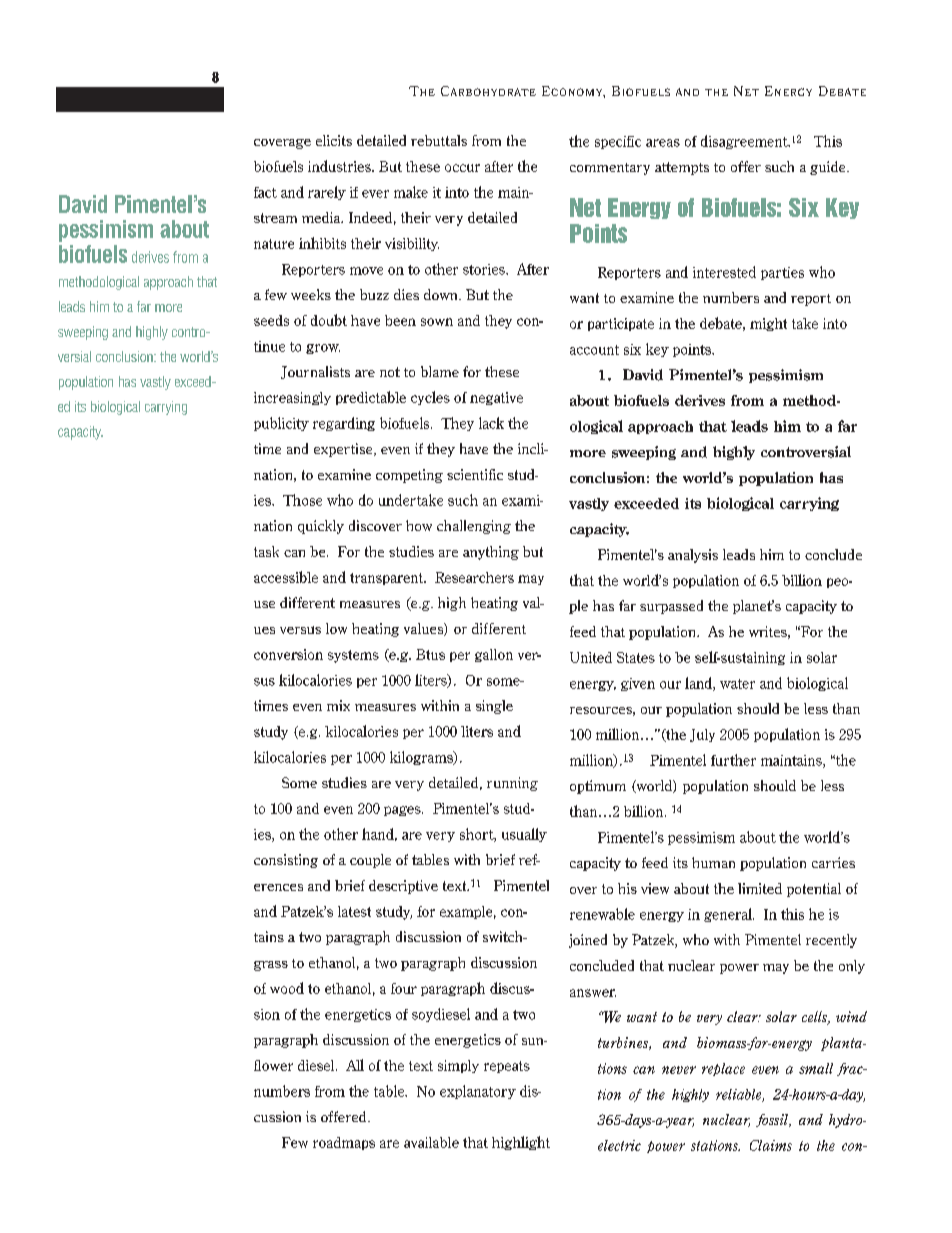 The height and width of the image is (1233, 952). I want to click on Claims, so click(771, 1145).
